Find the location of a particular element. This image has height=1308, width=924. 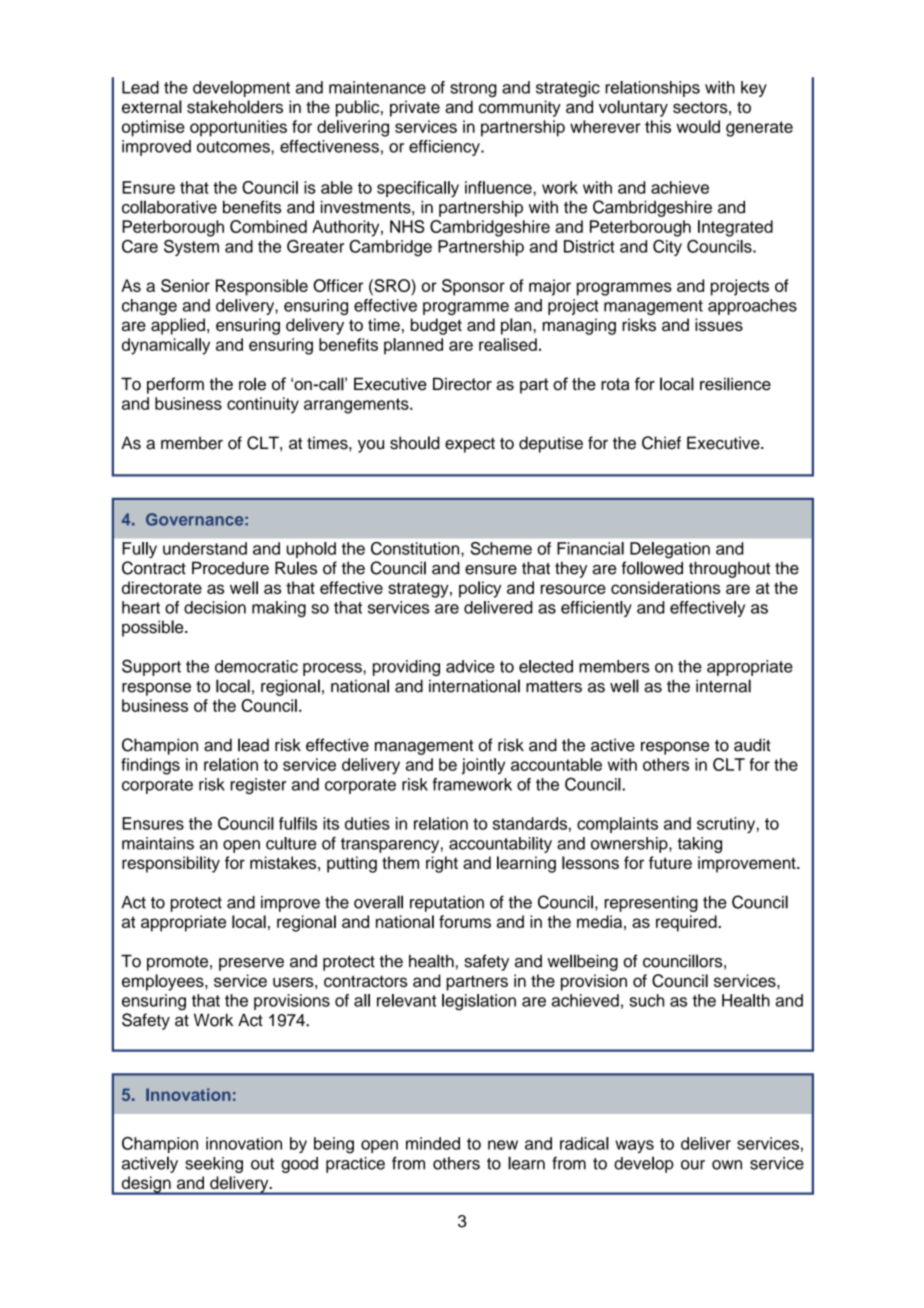

efficiency is located at coordinates (445, 148).
